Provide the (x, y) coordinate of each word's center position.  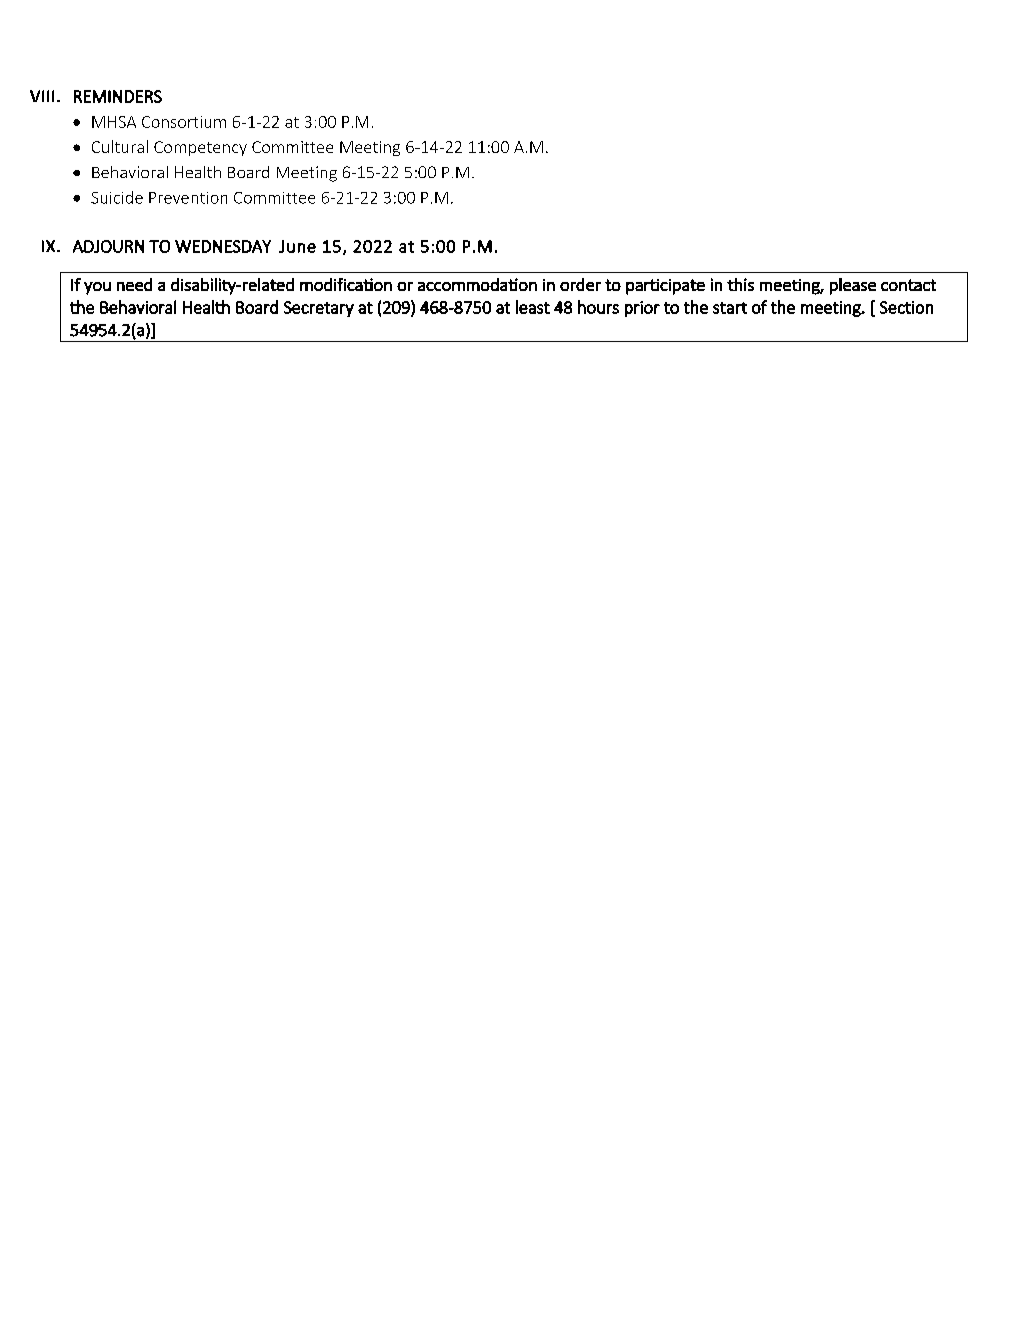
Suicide (117, 197)
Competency (200, 148)
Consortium (184, 122)
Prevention (188, 198)
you (97, 288)
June (297, 246)
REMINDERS (118, 96)
